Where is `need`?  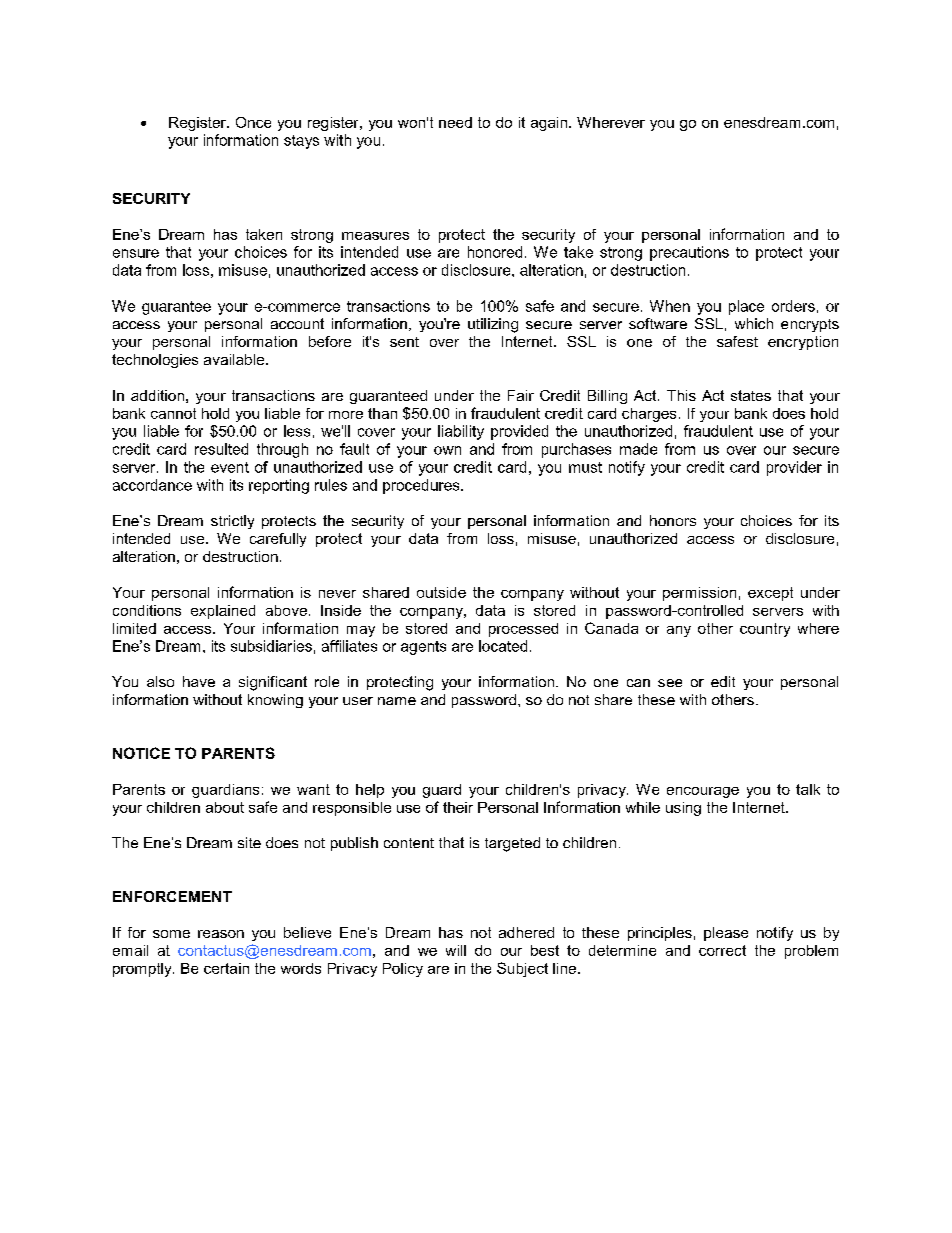
need is located at coordinates (455, 122).
